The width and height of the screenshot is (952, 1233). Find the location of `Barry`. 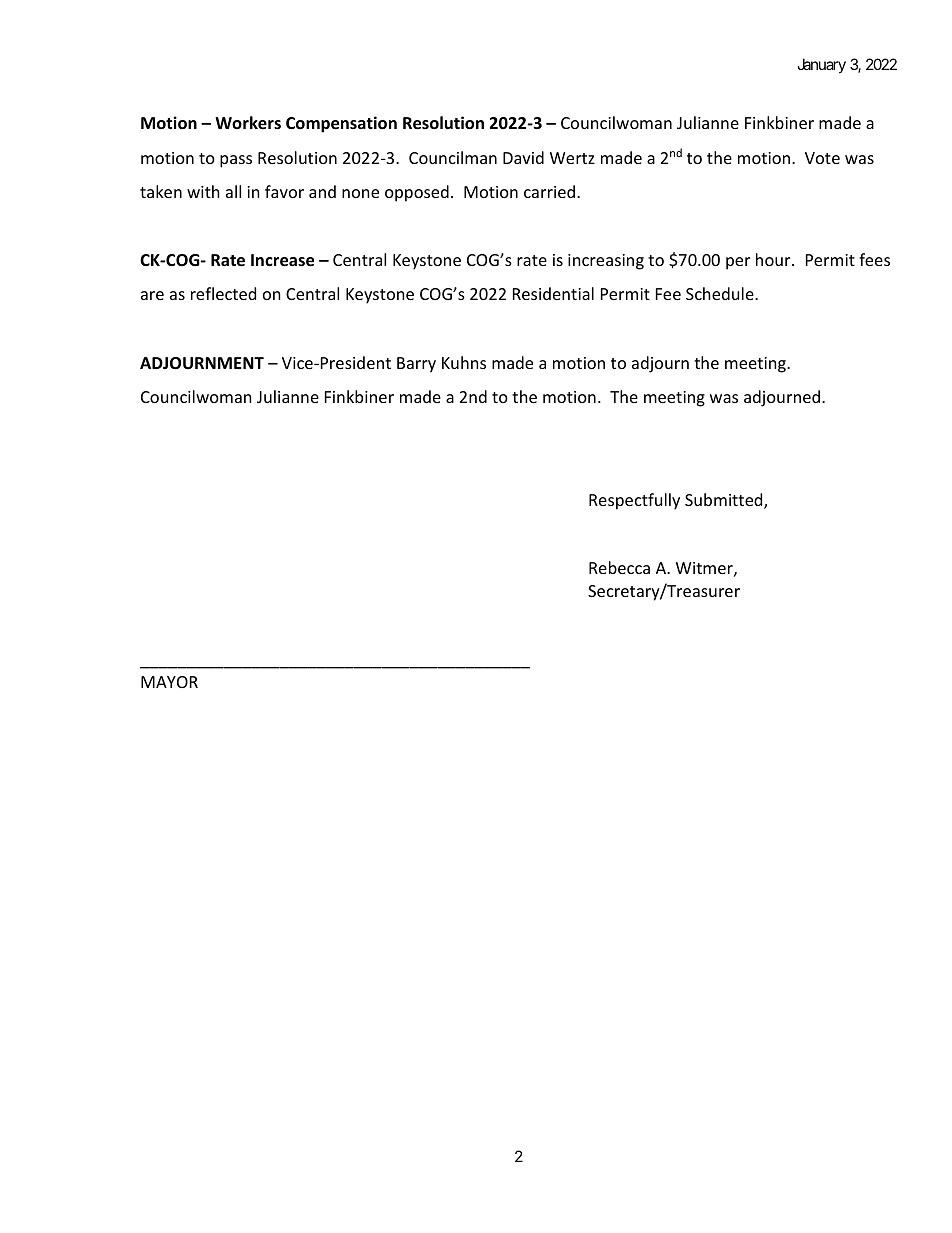

Barry is located at coordinates (416, 365).
